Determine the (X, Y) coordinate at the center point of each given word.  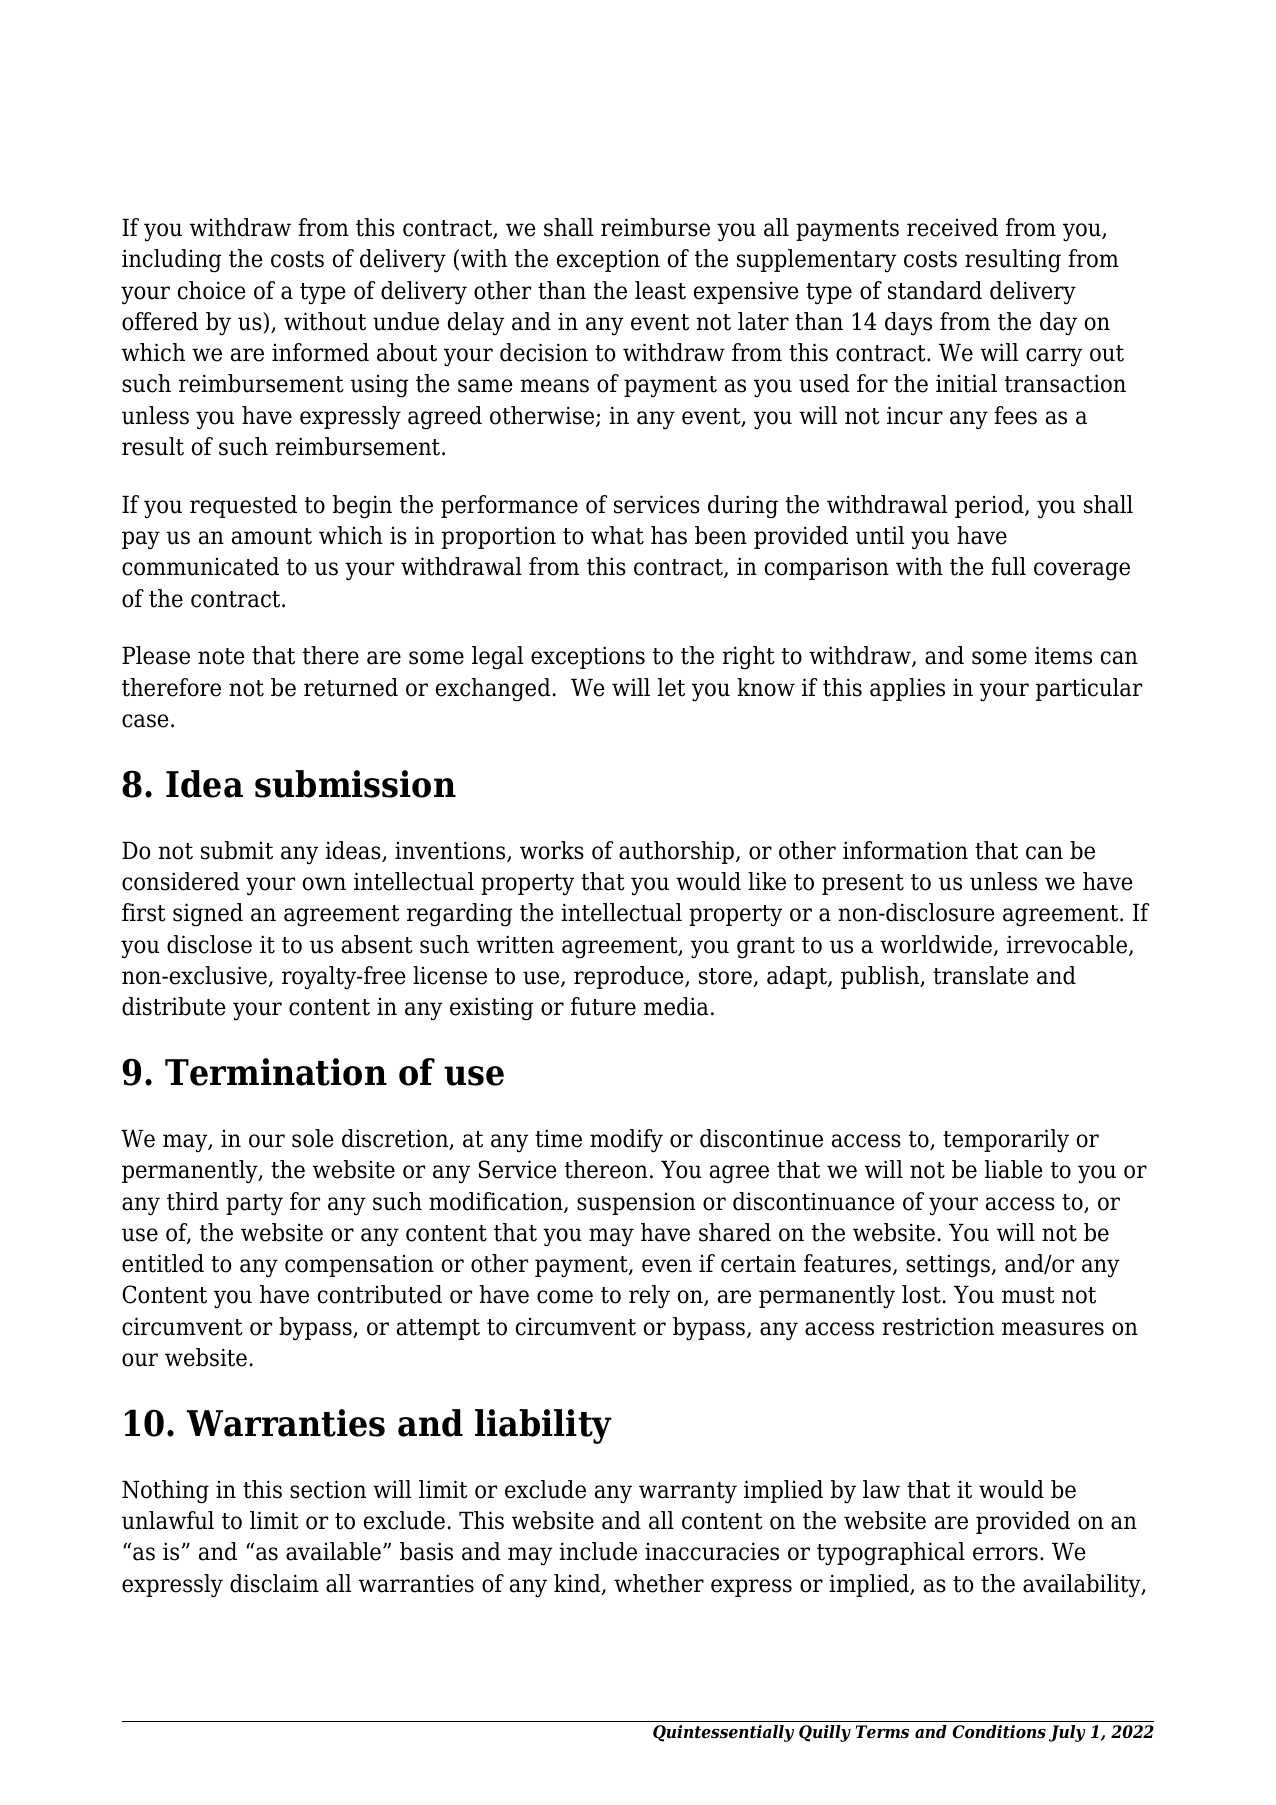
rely (649, 1297)
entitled (163, 1263)
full (1008, 566)
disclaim (274, 1583)
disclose (209, 944)
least (660, 290)
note (221, 656)
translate (981, 975)
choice (212, 290)
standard (935, 290)
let (671, 687)
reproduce (630, 977)
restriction (938, 1326)
